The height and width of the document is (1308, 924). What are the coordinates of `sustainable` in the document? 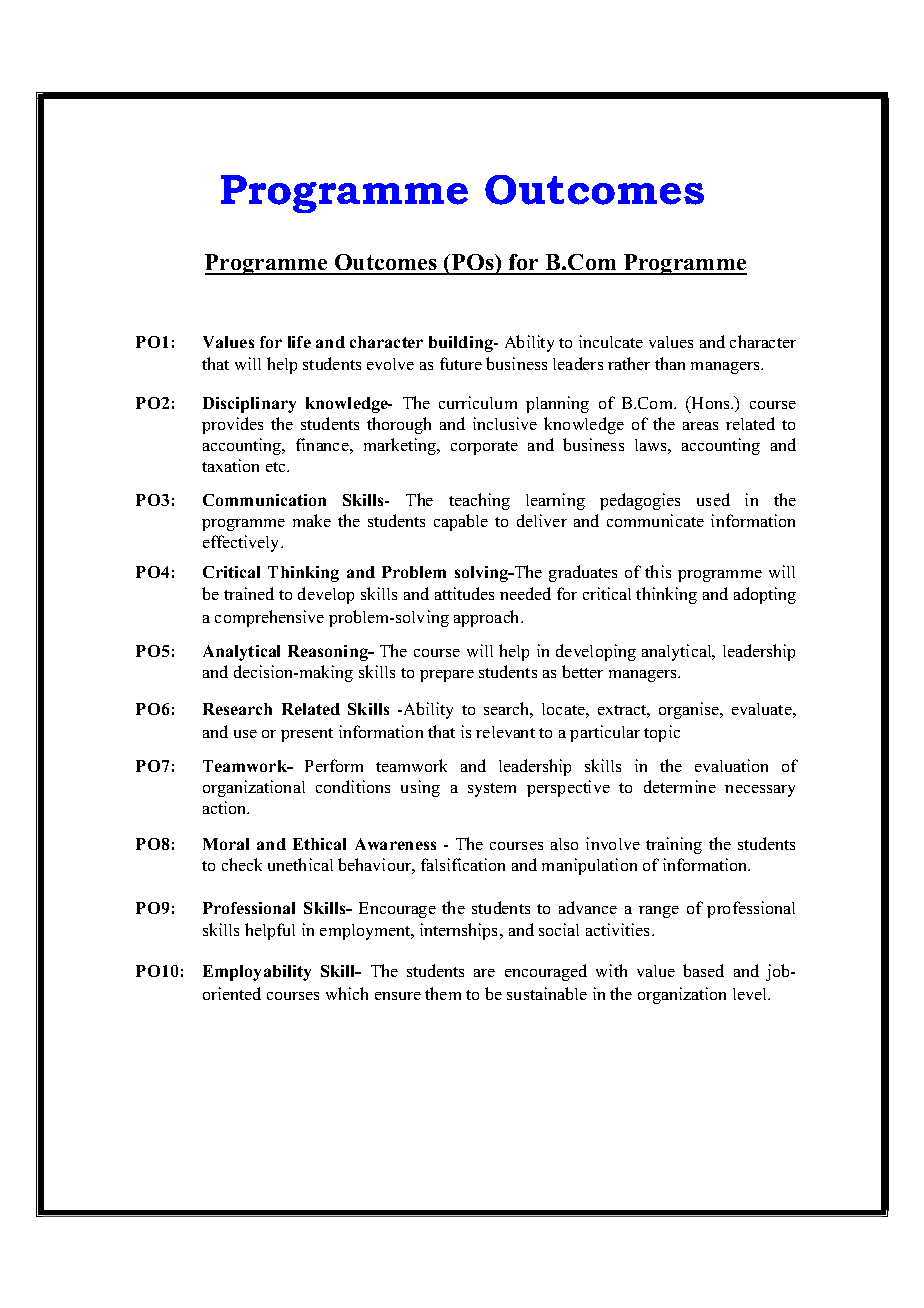 It's located at (547, 993).
